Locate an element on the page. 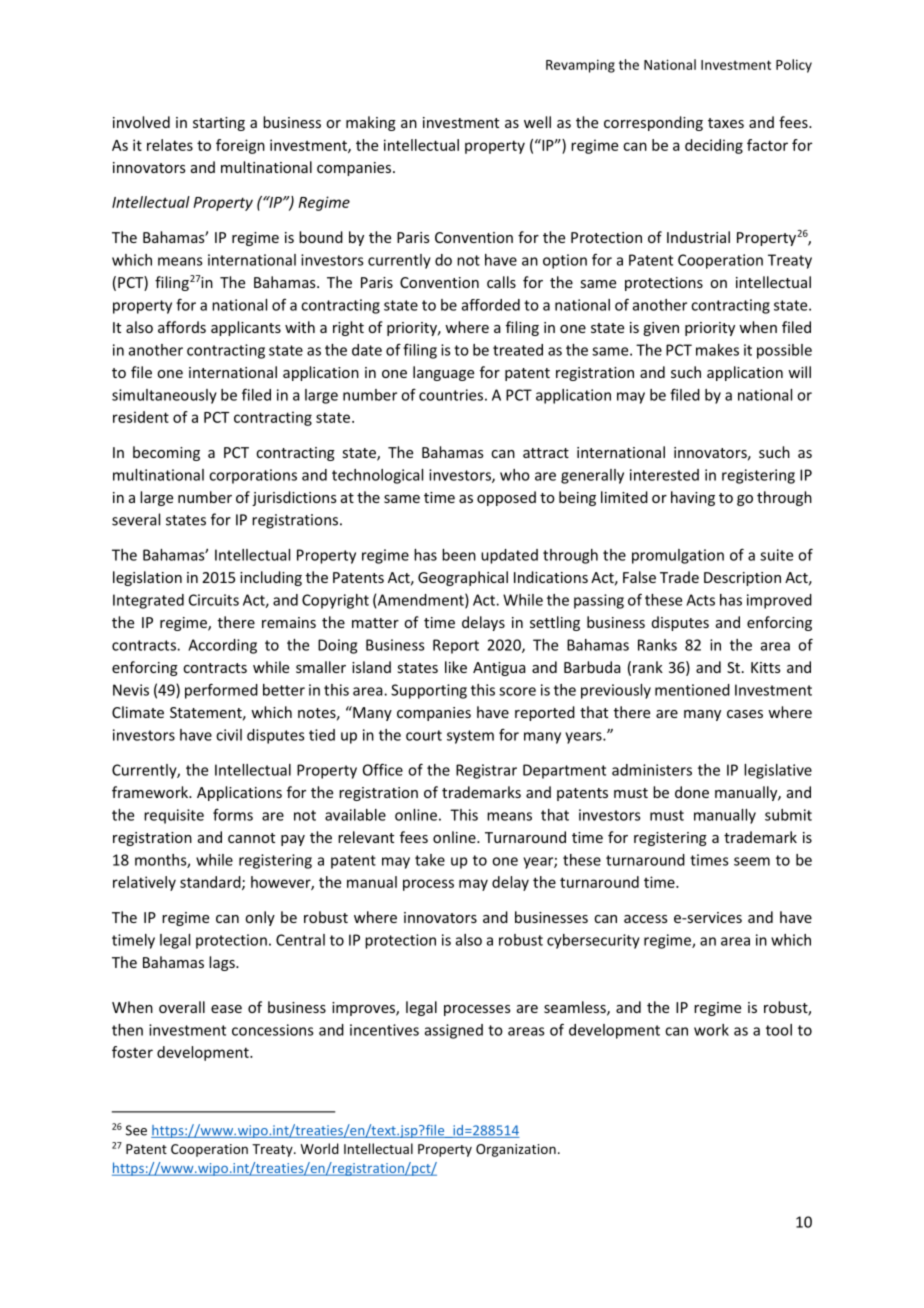 The width and height of the image is (924, 1308). Geographical is located at coordinates (463, 578).
